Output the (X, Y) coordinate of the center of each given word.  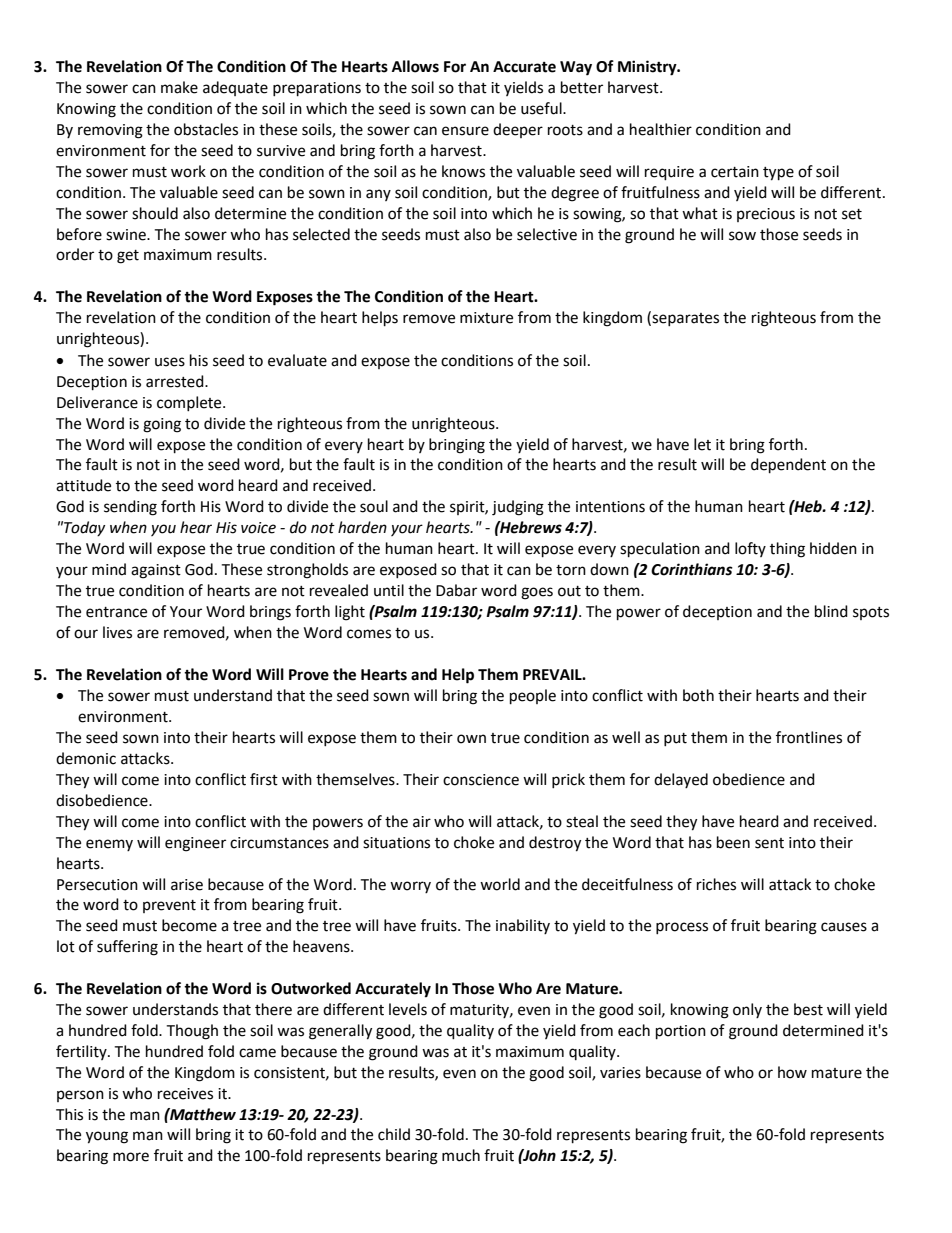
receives (185, 1094)
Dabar (456, 590)
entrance (116, 612)
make (179, 87)
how (792, 1072)
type (778, 174)
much (461, 1155)
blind (831, 611)
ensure (465, 131)
